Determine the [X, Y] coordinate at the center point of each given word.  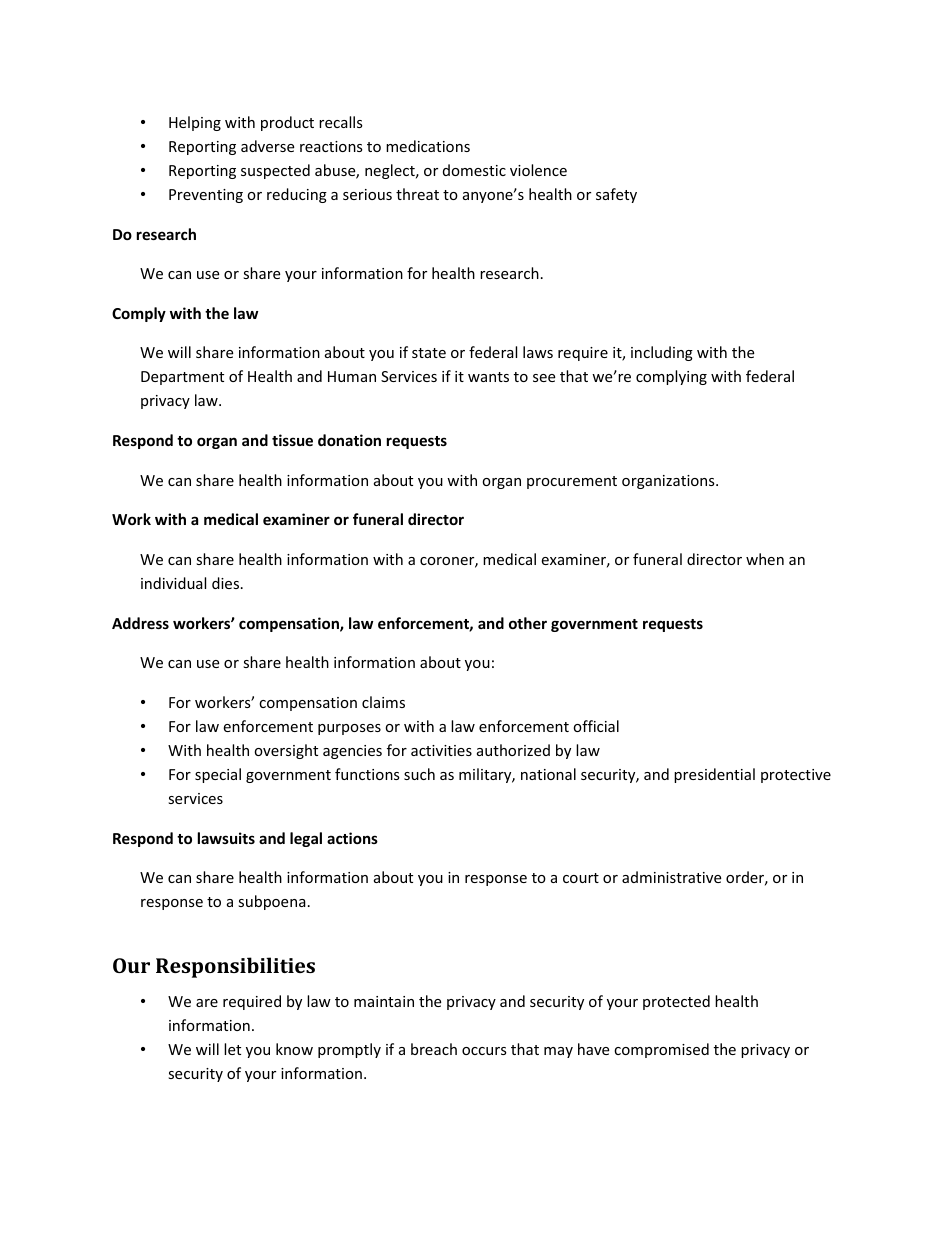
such [419, 774]
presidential [714, 775]
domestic [474, 170]
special [218, 775]
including [662, 353]
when [765, 559]
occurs [484, 1051]
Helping [195, 123]
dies [227, 583]
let [232, 1049]
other [528, 623]
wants [488, 377]
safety [616, 195]
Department [182, 378]
